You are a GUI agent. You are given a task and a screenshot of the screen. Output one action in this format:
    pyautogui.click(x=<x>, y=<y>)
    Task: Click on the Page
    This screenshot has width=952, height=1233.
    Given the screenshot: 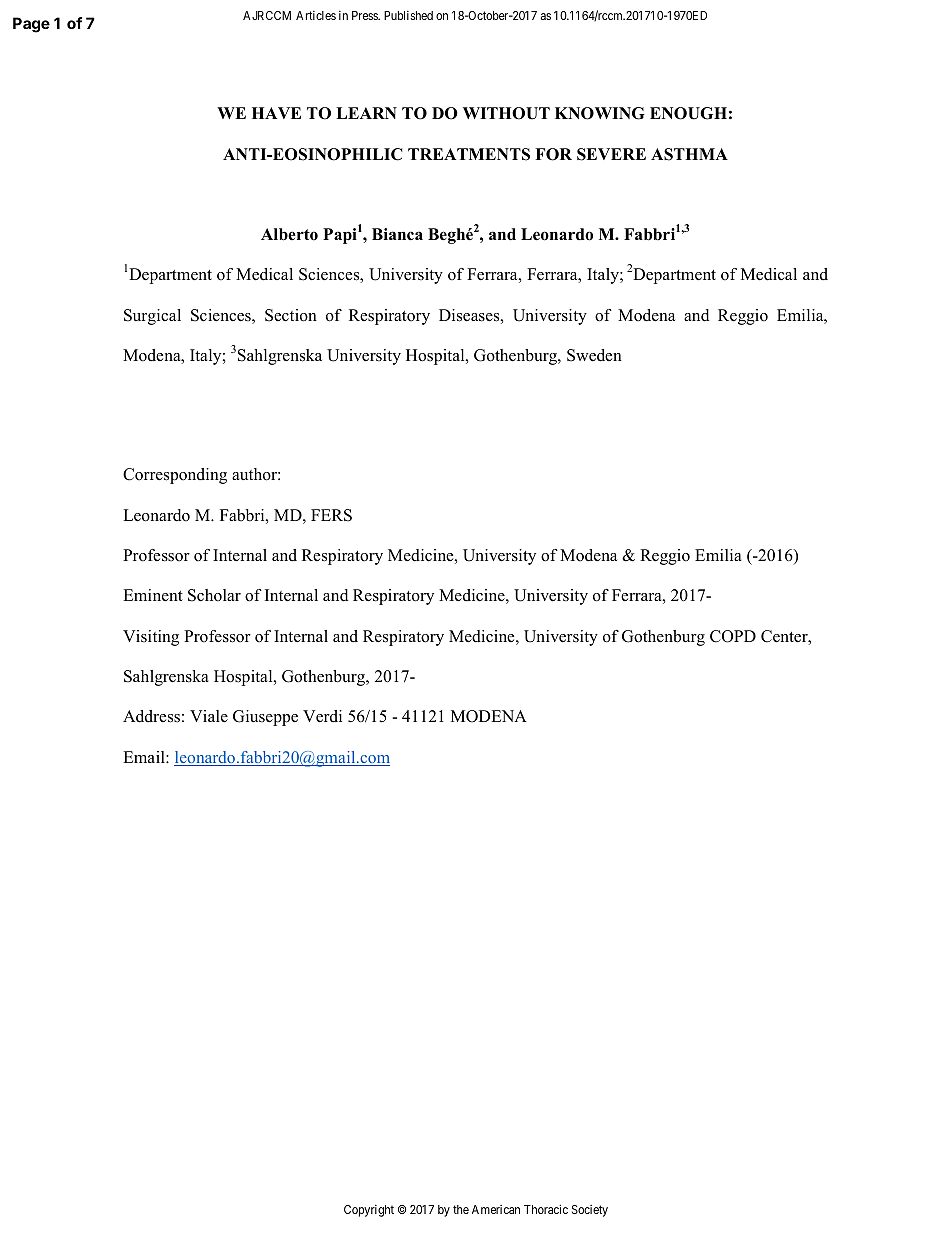 What is the action you would take?
    pyautogui.click(x=31, y=25)
